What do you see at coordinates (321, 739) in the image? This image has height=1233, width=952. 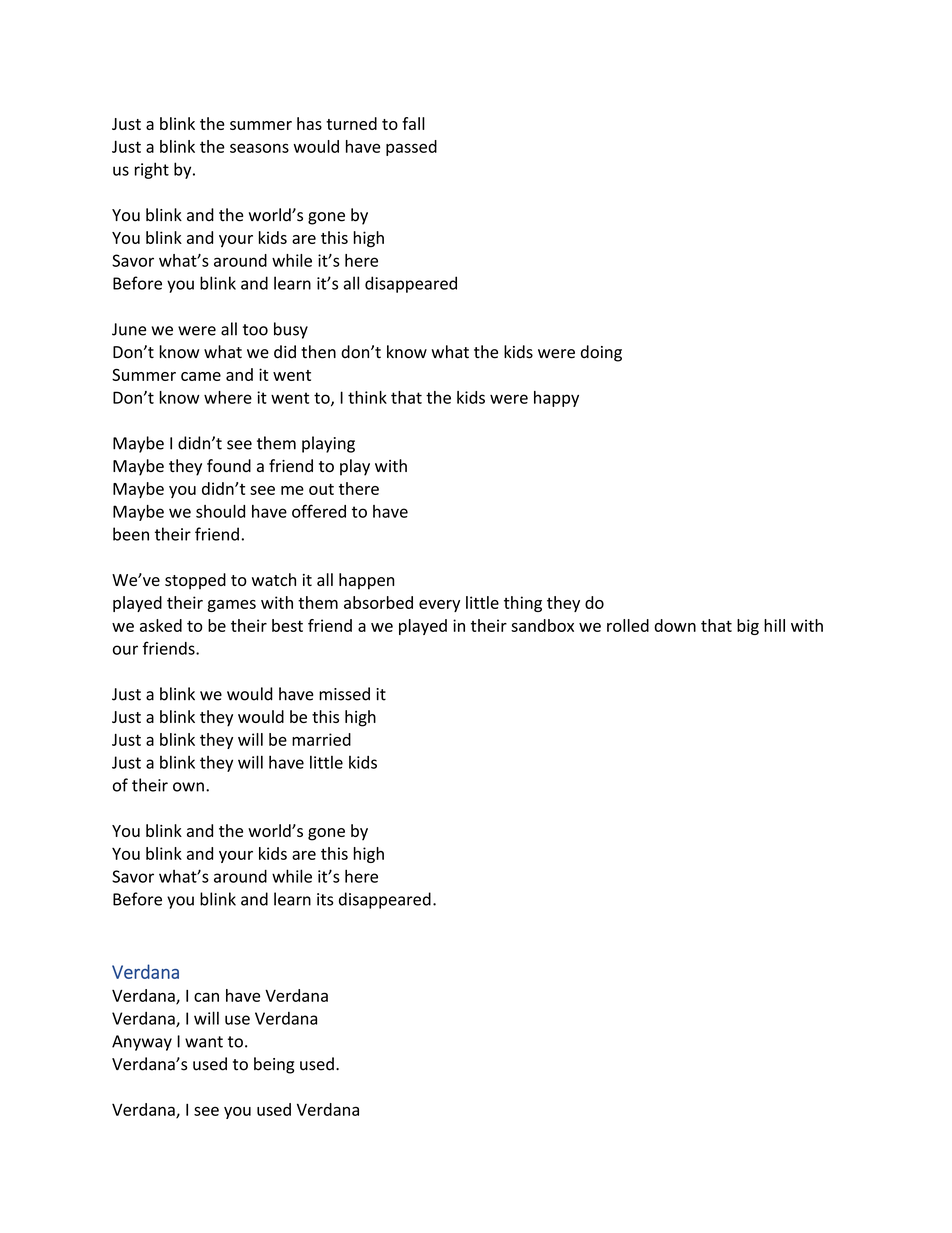 I see `married` at bounding box center [321, 739].
